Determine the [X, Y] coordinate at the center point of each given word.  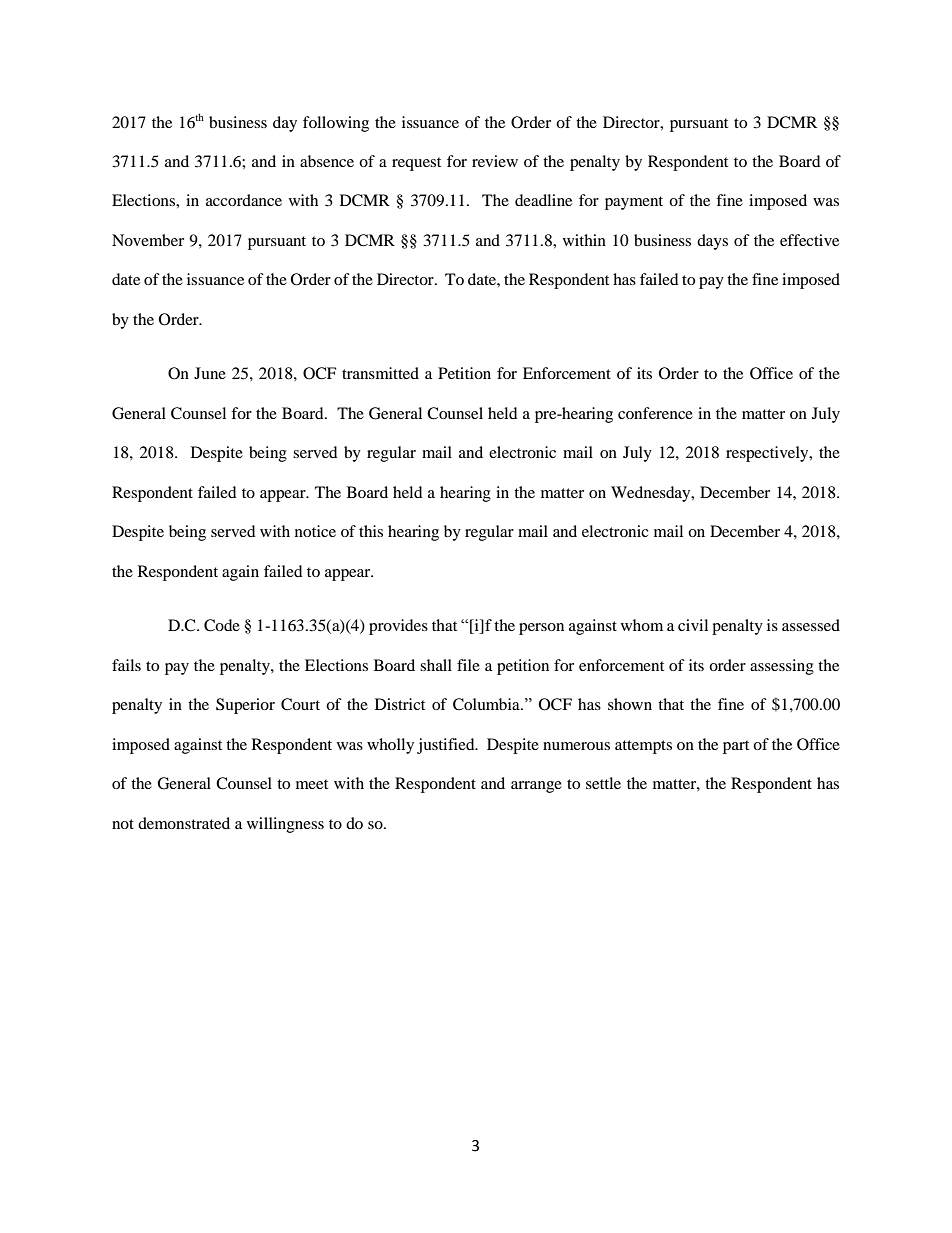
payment [634, 203]
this [371, 531]
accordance [244, 200]
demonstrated [184, 823]
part [736, 747]
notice [315, 531]
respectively [768, 454]
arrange [536, 787]
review [495, 161]
